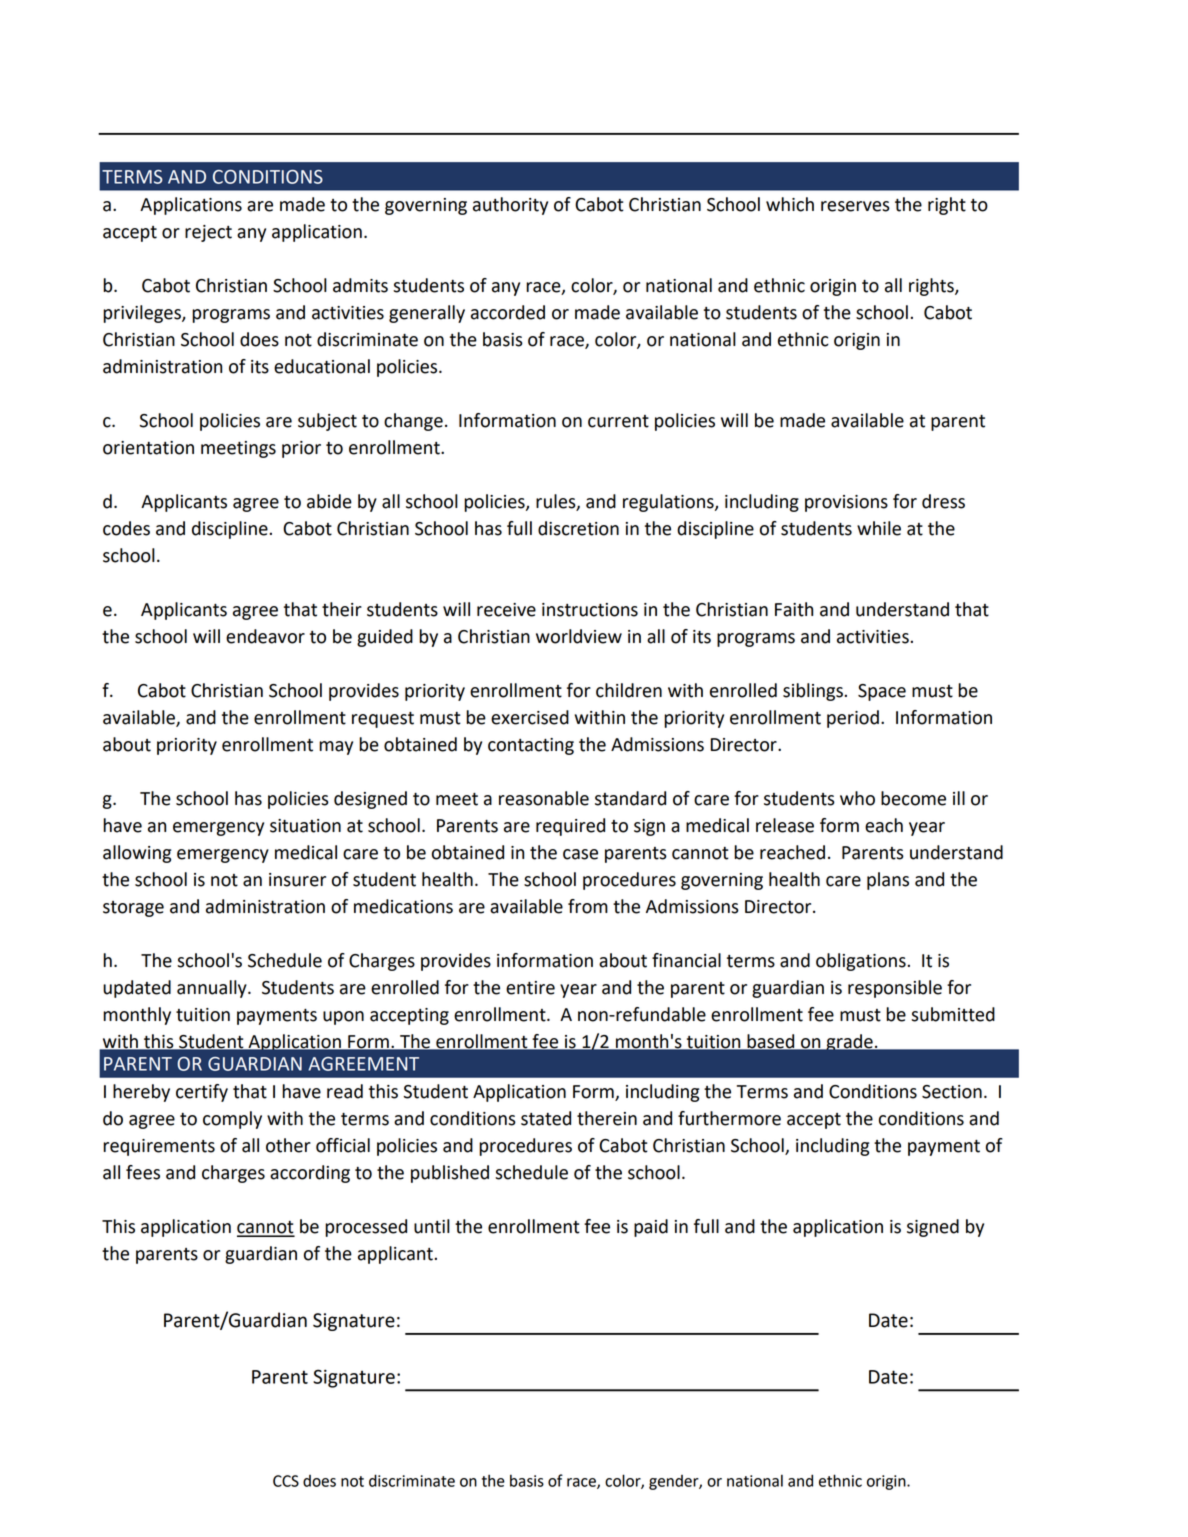 This screenshot has height=1537, width=1188. Describe the element at coordinates (729, 1118) in the screenshot. I see `furthermore` at that location.
